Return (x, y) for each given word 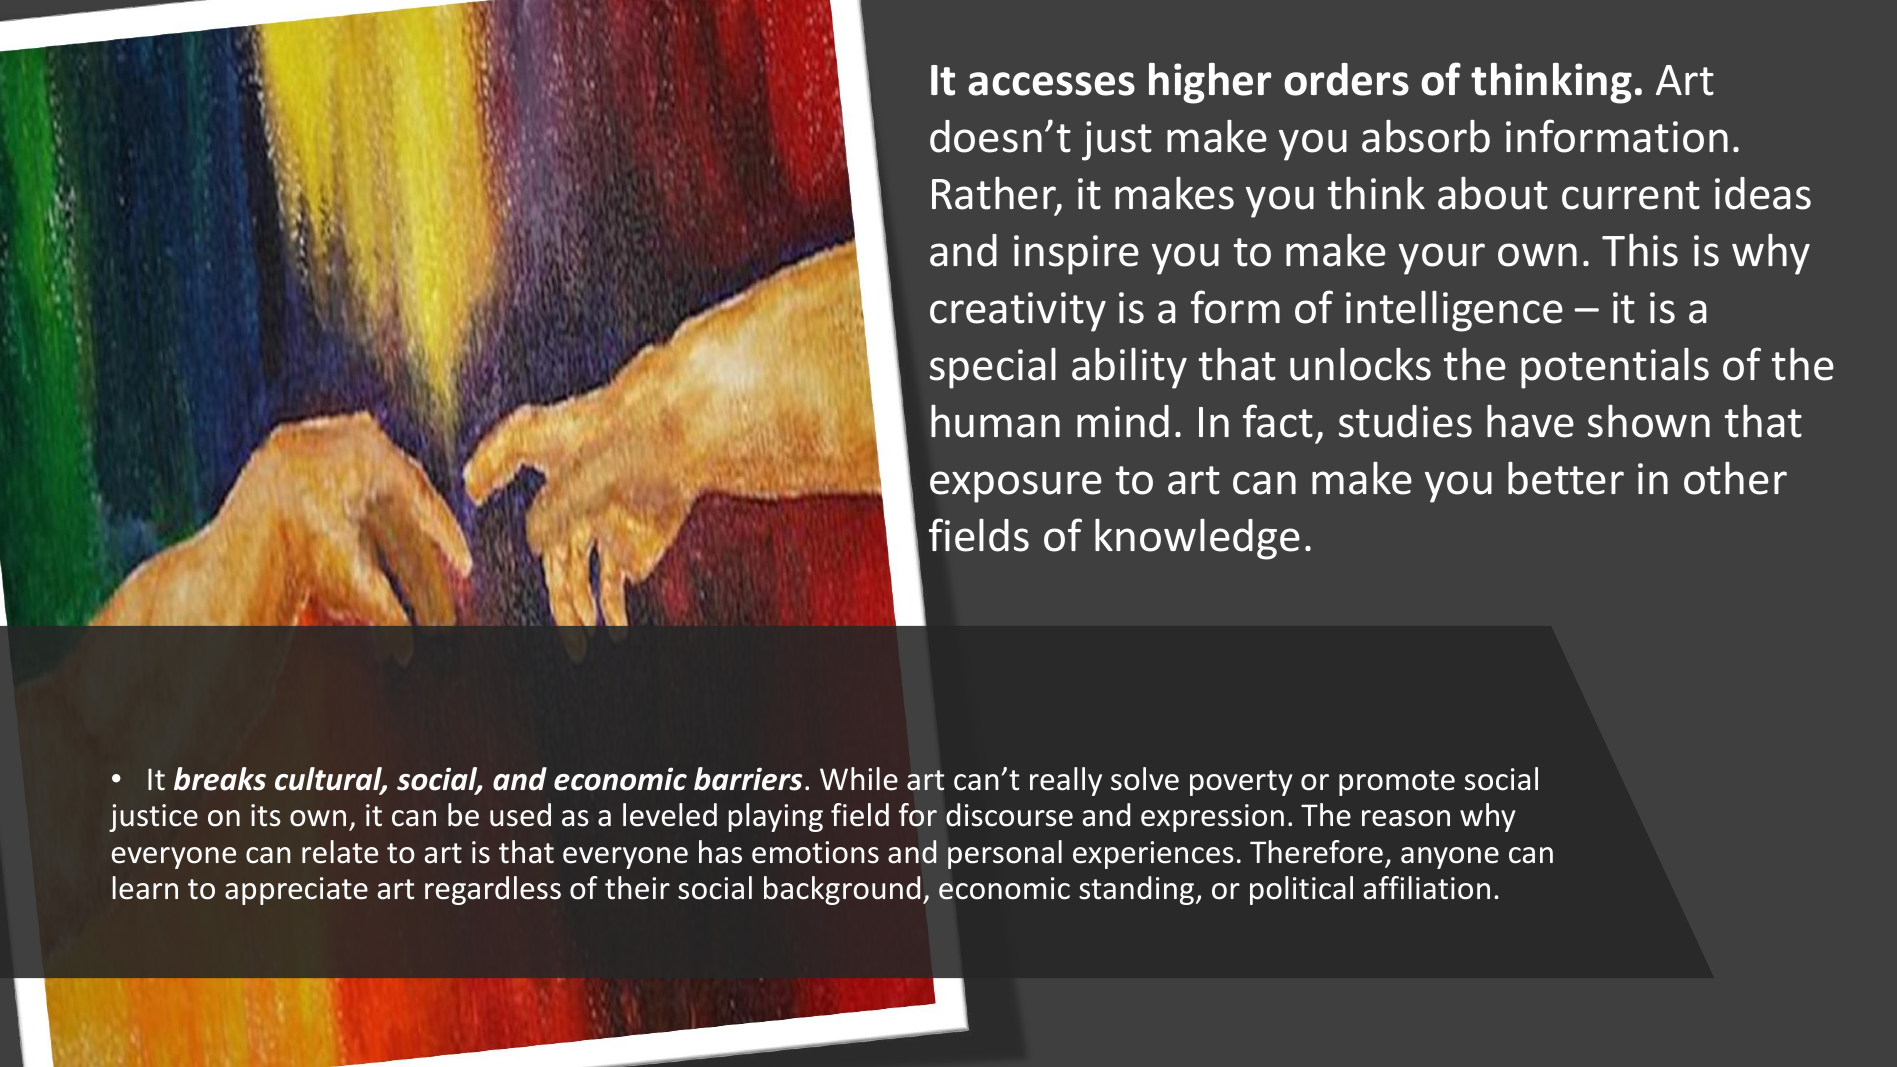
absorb (1426, 136)
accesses (1051, 84)
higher (1210, 83)
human (995, 421)
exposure (1016, 487)
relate (340, 852)
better (1566, 478)
